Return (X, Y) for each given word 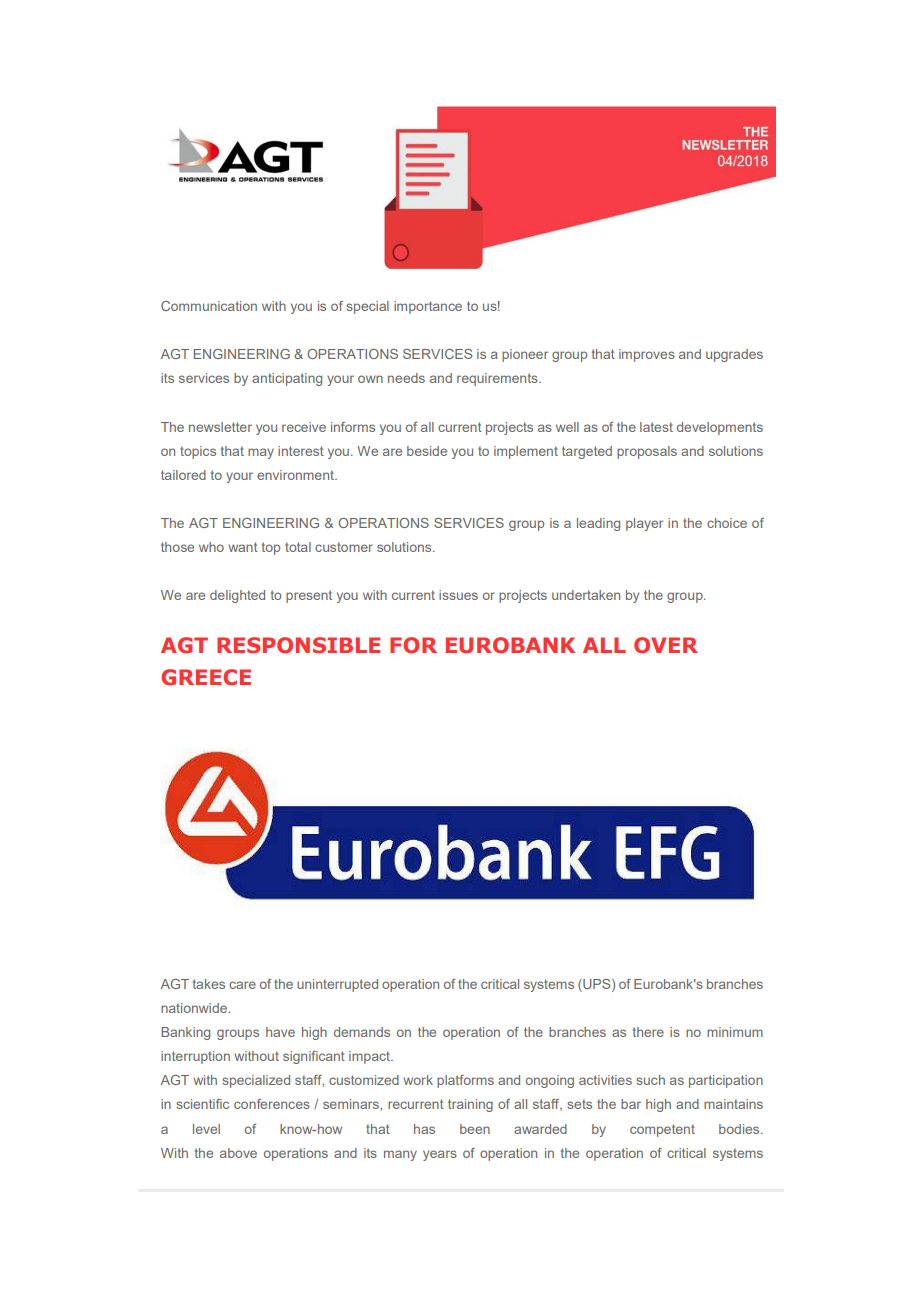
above (238, 1153)
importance (428, 307)
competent (662, 1130)
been (475, 1129)
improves (647, 355)
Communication (209, 306)
